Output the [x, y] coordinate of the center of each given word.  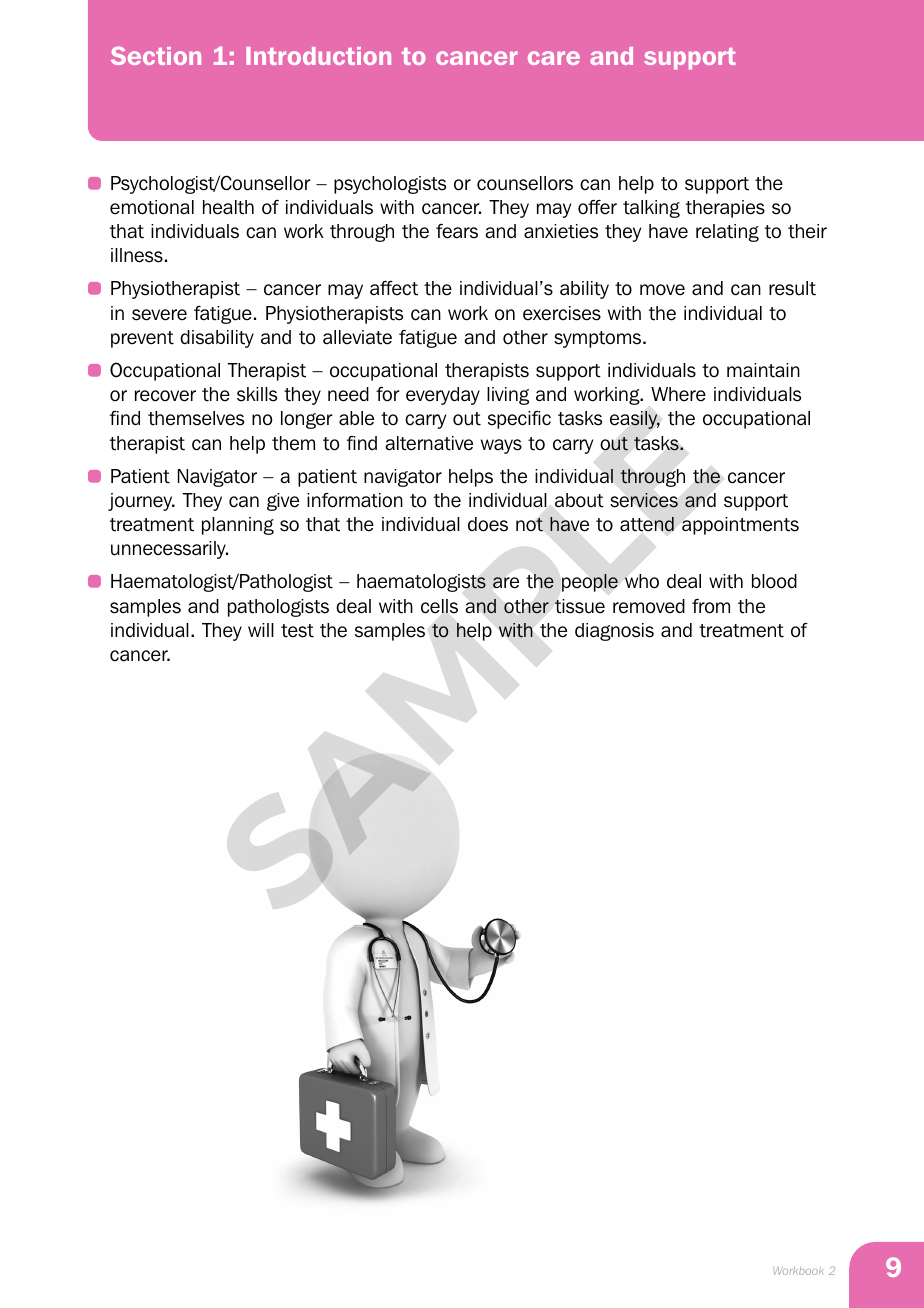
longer [307, 420]
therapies [725, 209]
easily [635, 420]
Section [156, 55]
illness [137, 255]
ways [501, 446]
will [261, 630]
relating [727, 233]
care [554, 58]
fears [457, 231]
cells [439, 606]
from [711, 606]
